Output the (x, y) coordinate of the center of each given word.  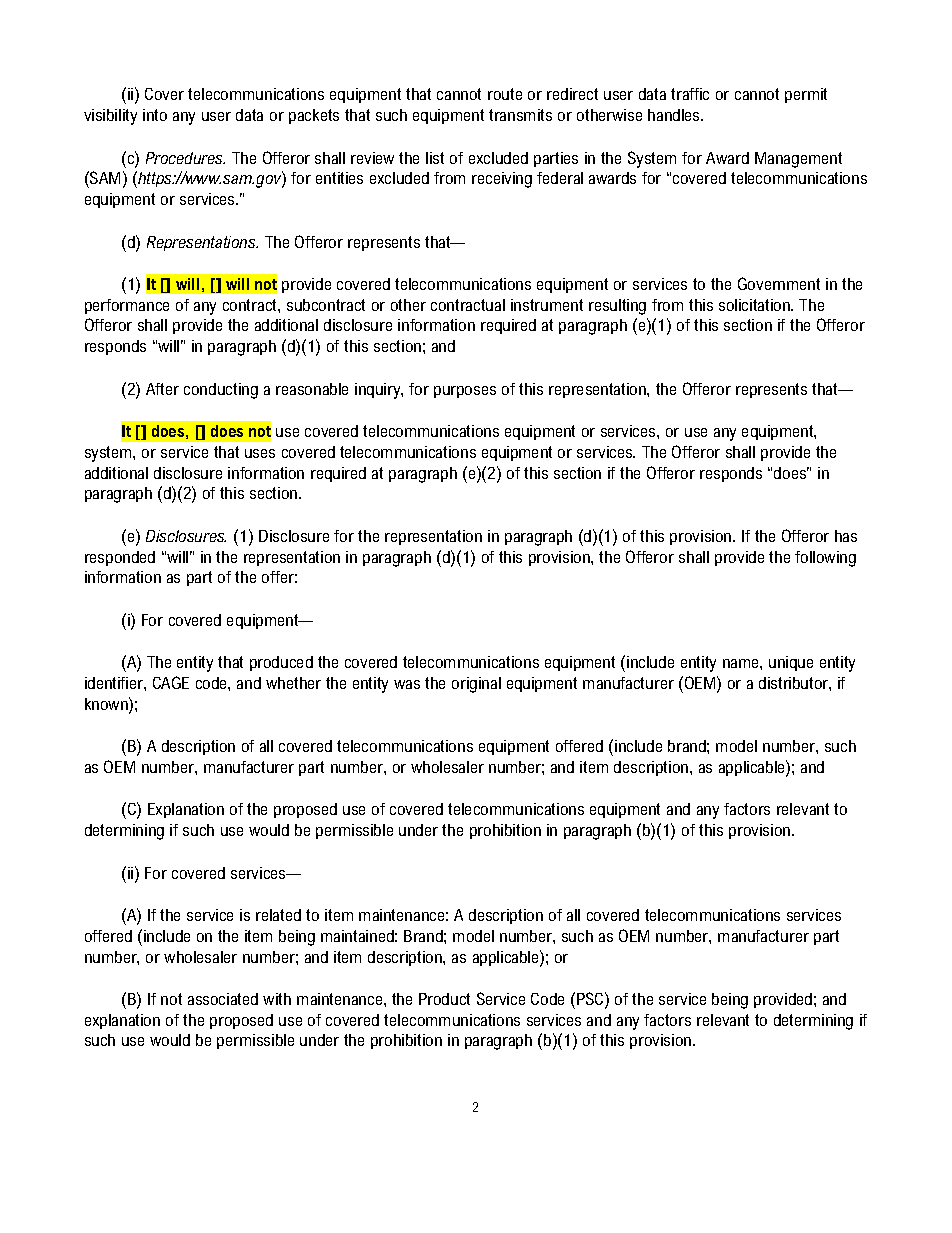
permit (806, 95)
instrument (547, 305)
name (742, 663)
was (407, 684)
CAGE (171, 682)
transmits (520, 115)
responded (120, 558)
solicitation (755, 305)
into (155, 115)
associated (223, 999)
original (476, 685)
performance (127, 306)
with (277, 999)
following (825, 559)
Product (444, 999)
